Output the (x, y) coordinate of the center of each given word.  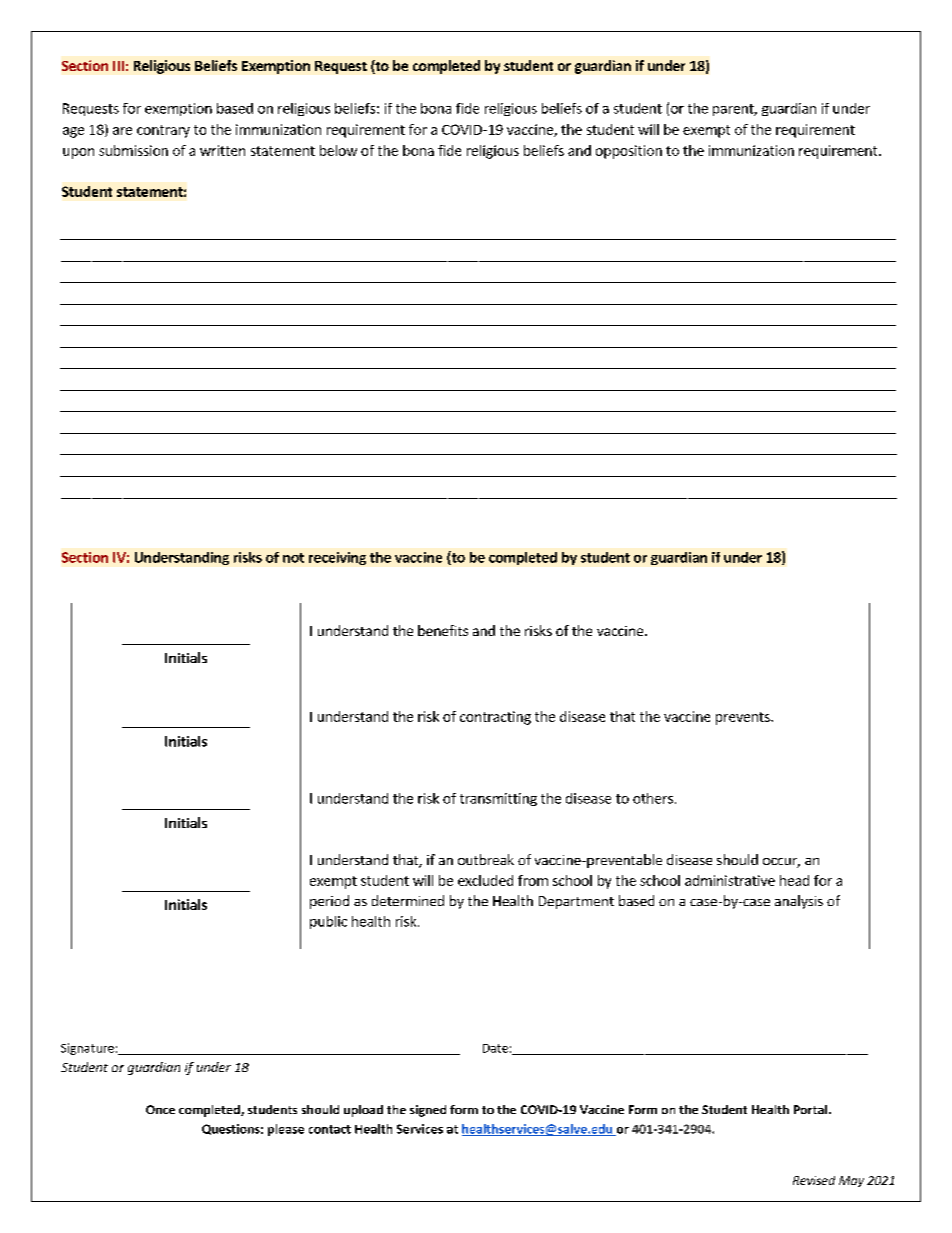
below (338, 150)
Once (160, 1109)
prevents (744, 718)
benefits (443, 630)
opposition (629, 152)
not (293, 558)
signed (428, 1111)
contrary (163, 131)
